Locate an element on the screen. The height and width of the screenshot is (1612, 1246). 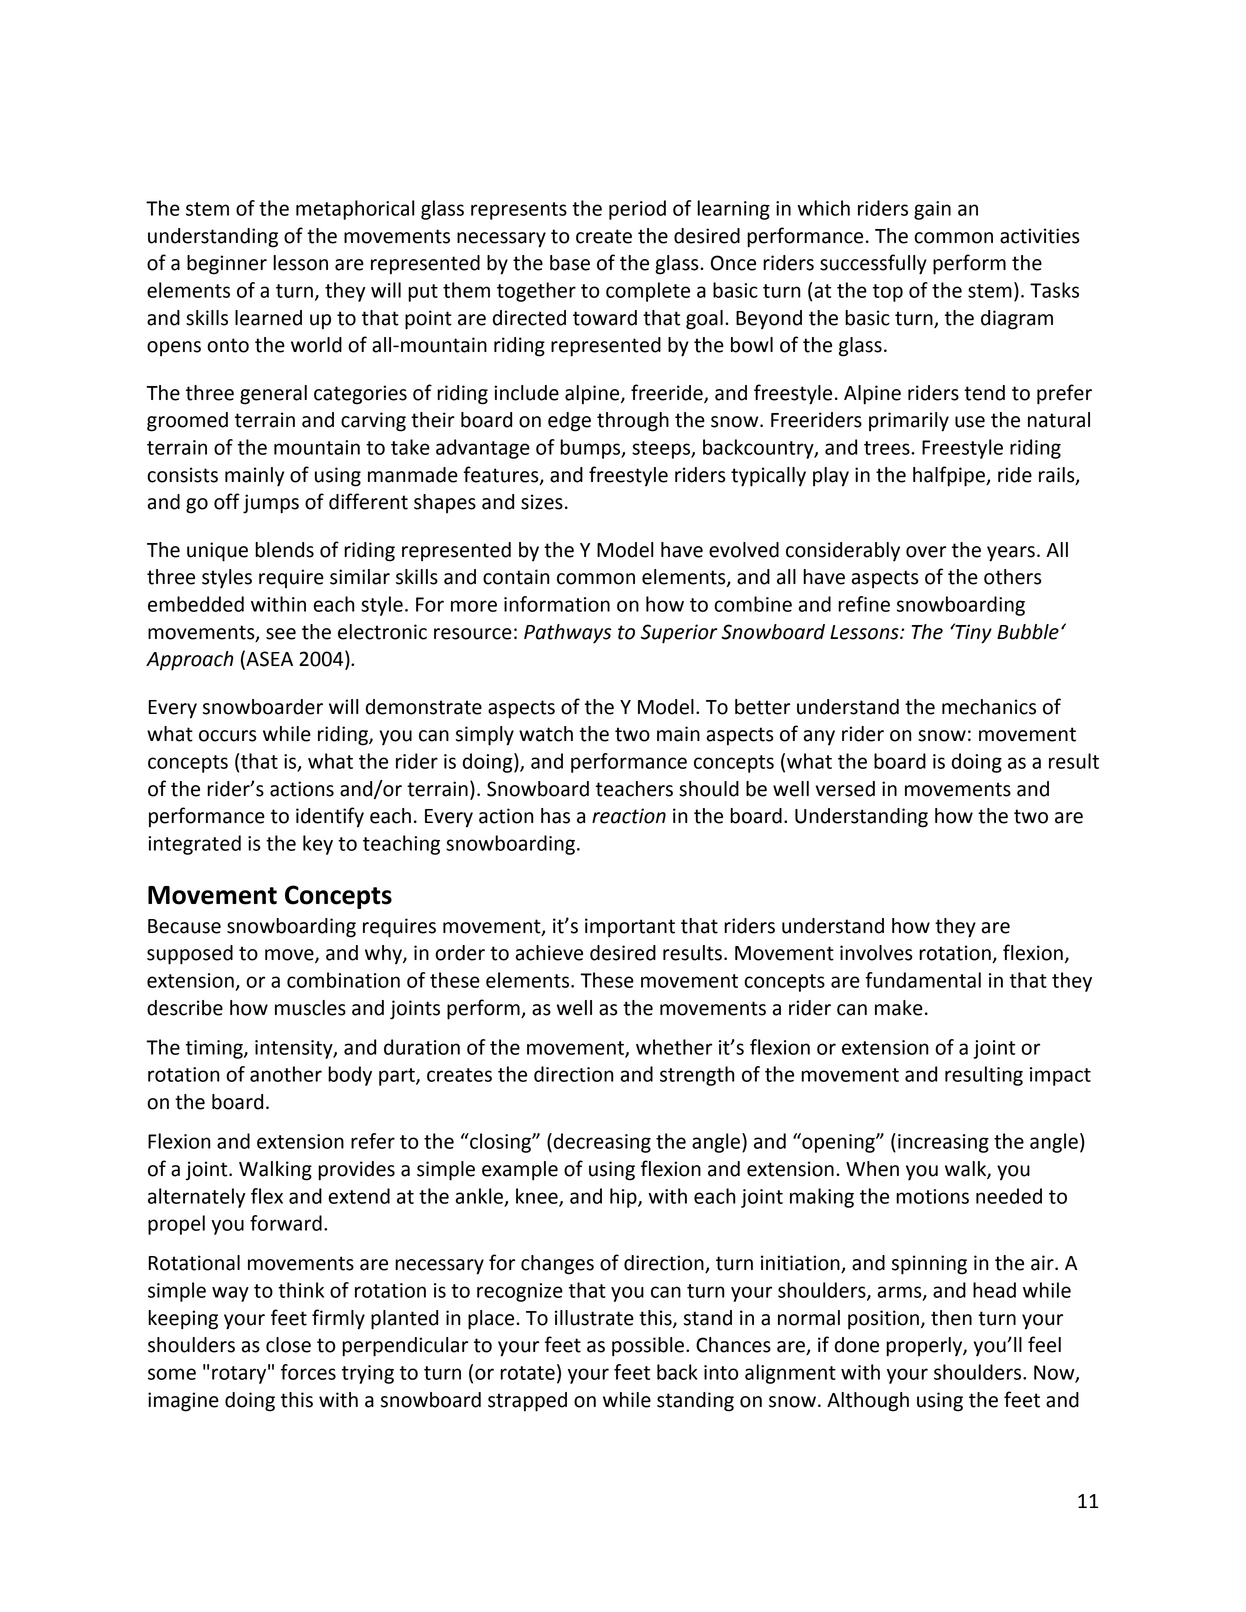
beginner is located at coordinates (227, 265).
